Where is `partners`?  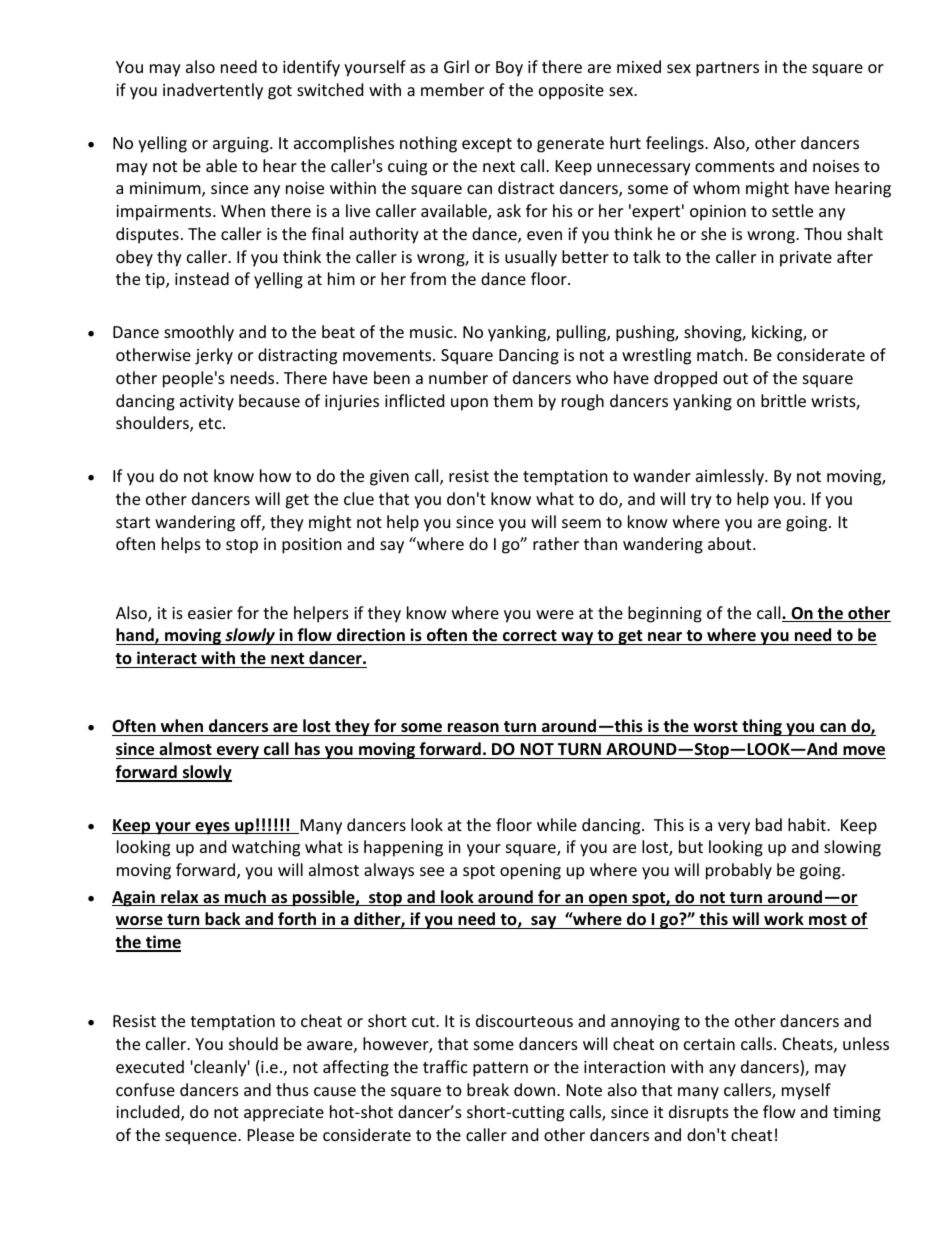 partners is located at coordinates (727, 69).
